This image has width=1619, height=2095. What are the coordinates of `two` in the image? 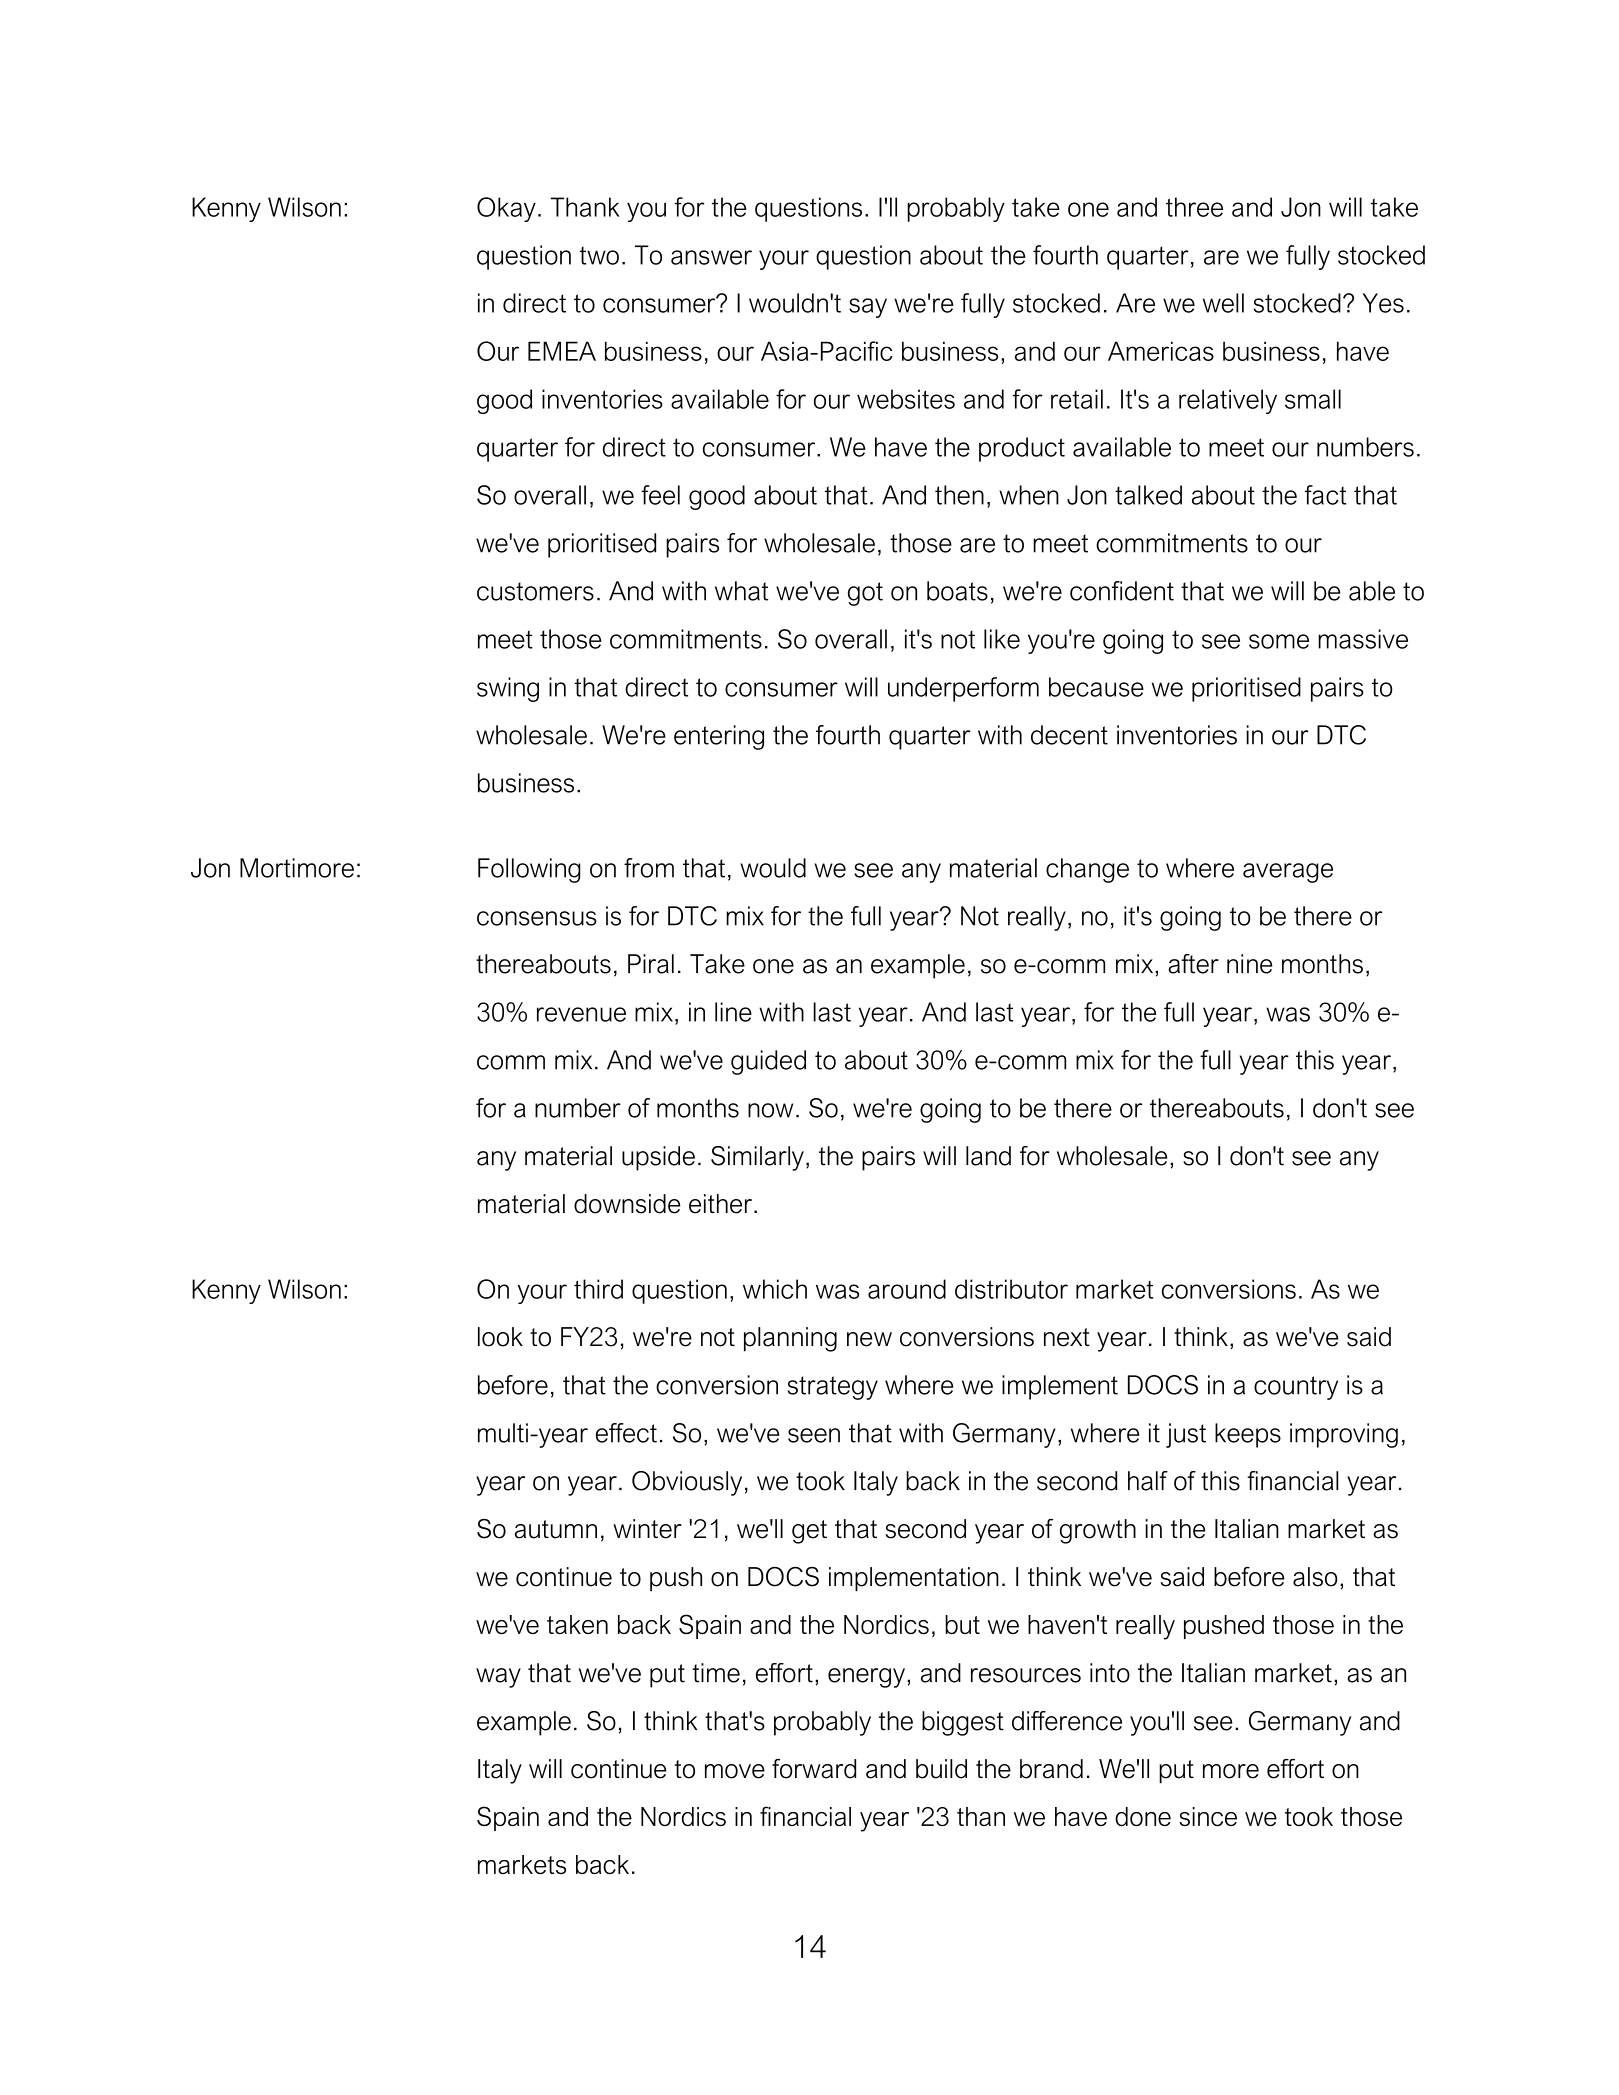 It's located at (599, 255).
